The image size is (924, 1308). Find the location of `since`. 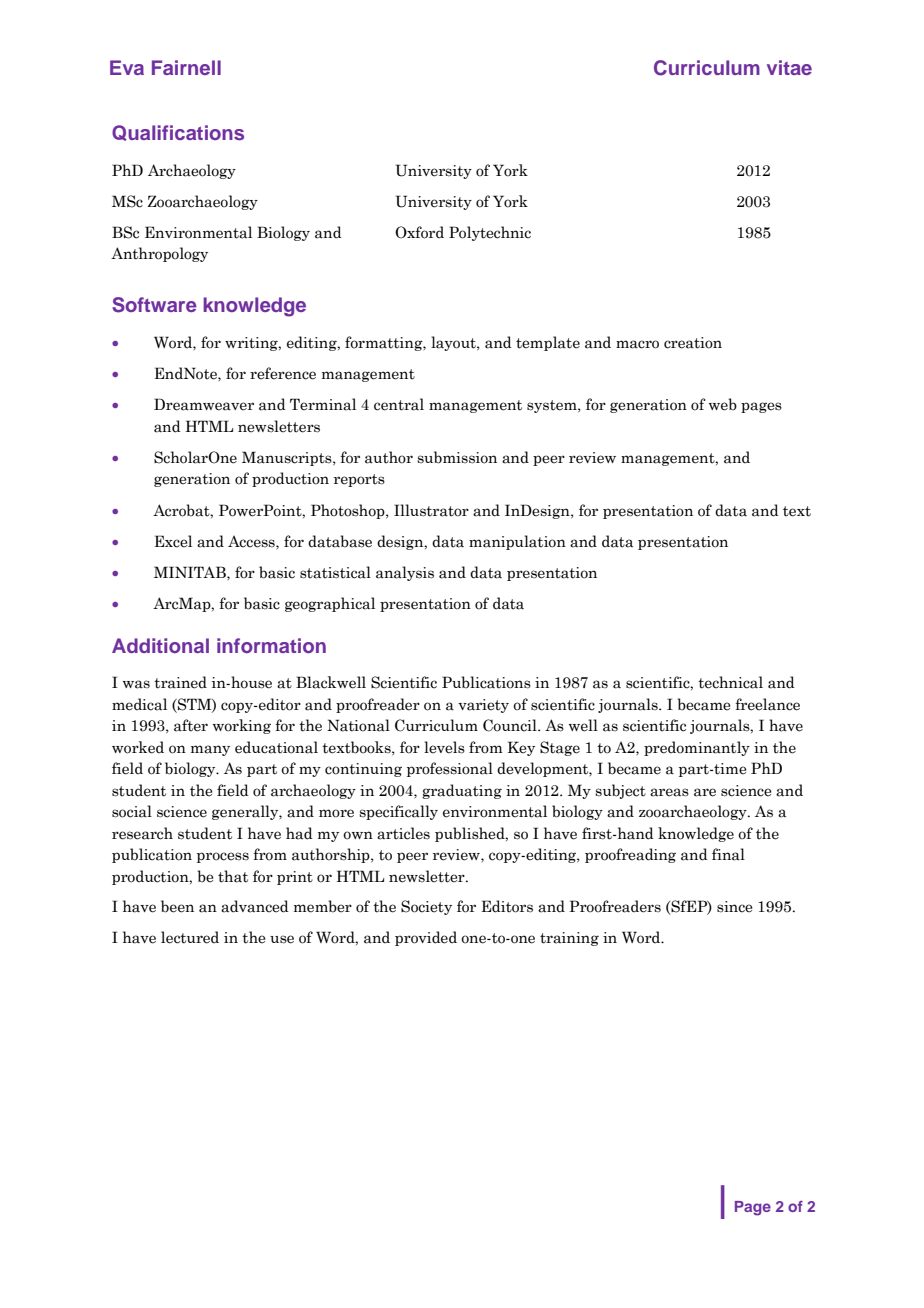

since is located at coordinates (735, 907).
